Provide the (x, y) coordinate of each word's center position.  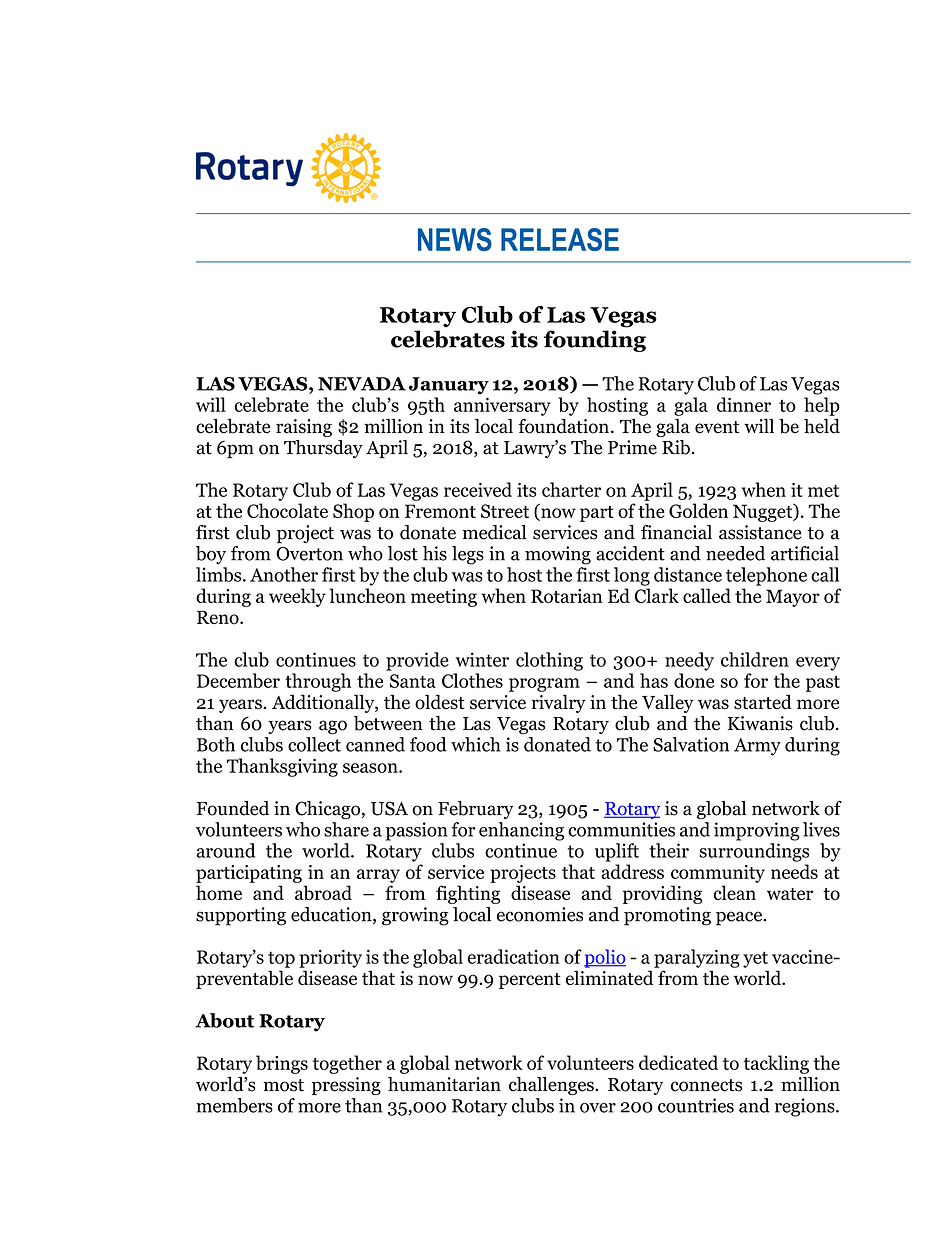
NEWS (455, 239)
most (284, 1085)
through (318, 682)
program (544, 685)
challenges (552, 1086)
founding (595, 341)
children (755, 659)
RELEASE (560, 239)
